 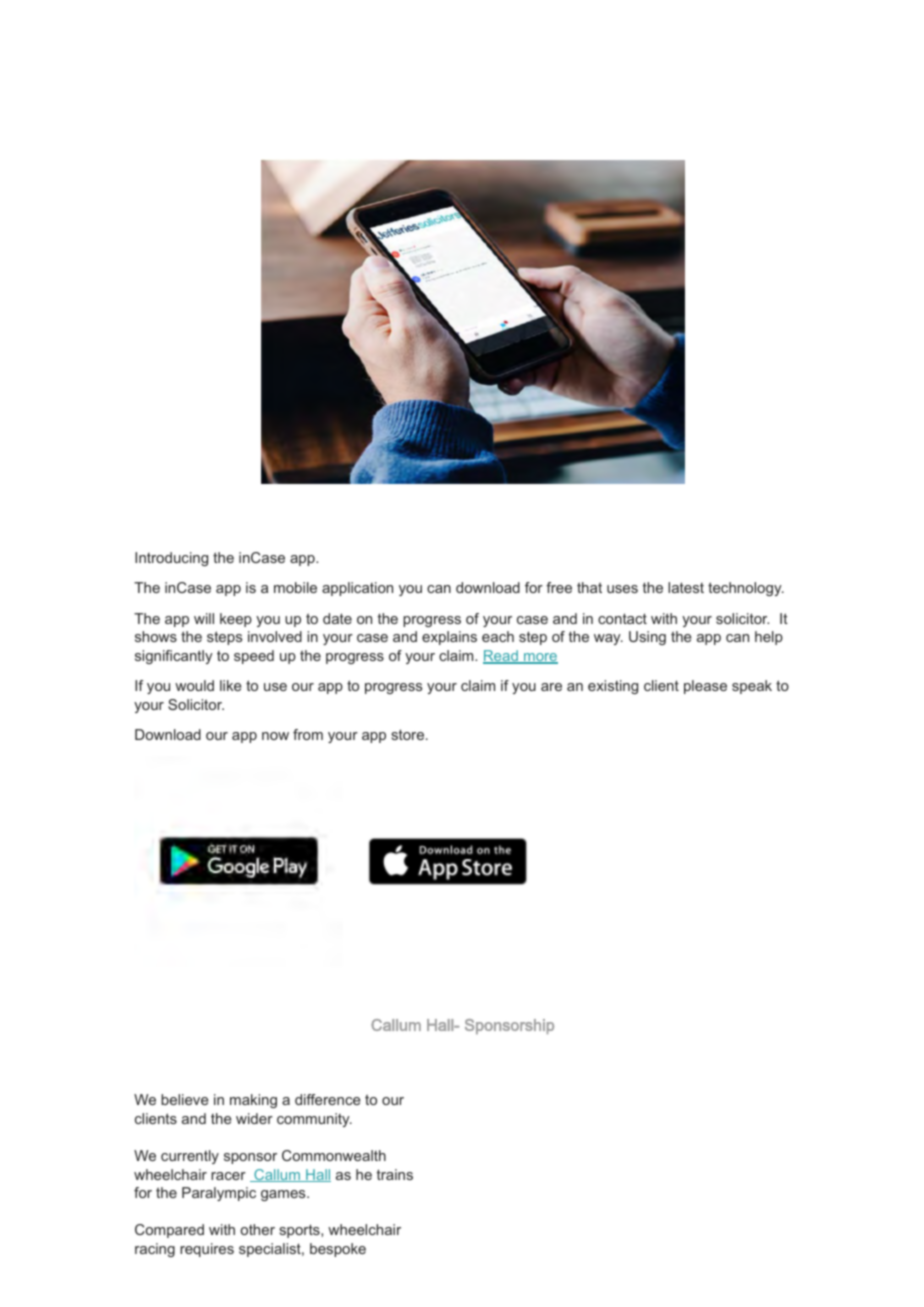 What do you see at coordinates (395, 1174) in the page?
I see `trains` at bounding box center [395, 1174].
